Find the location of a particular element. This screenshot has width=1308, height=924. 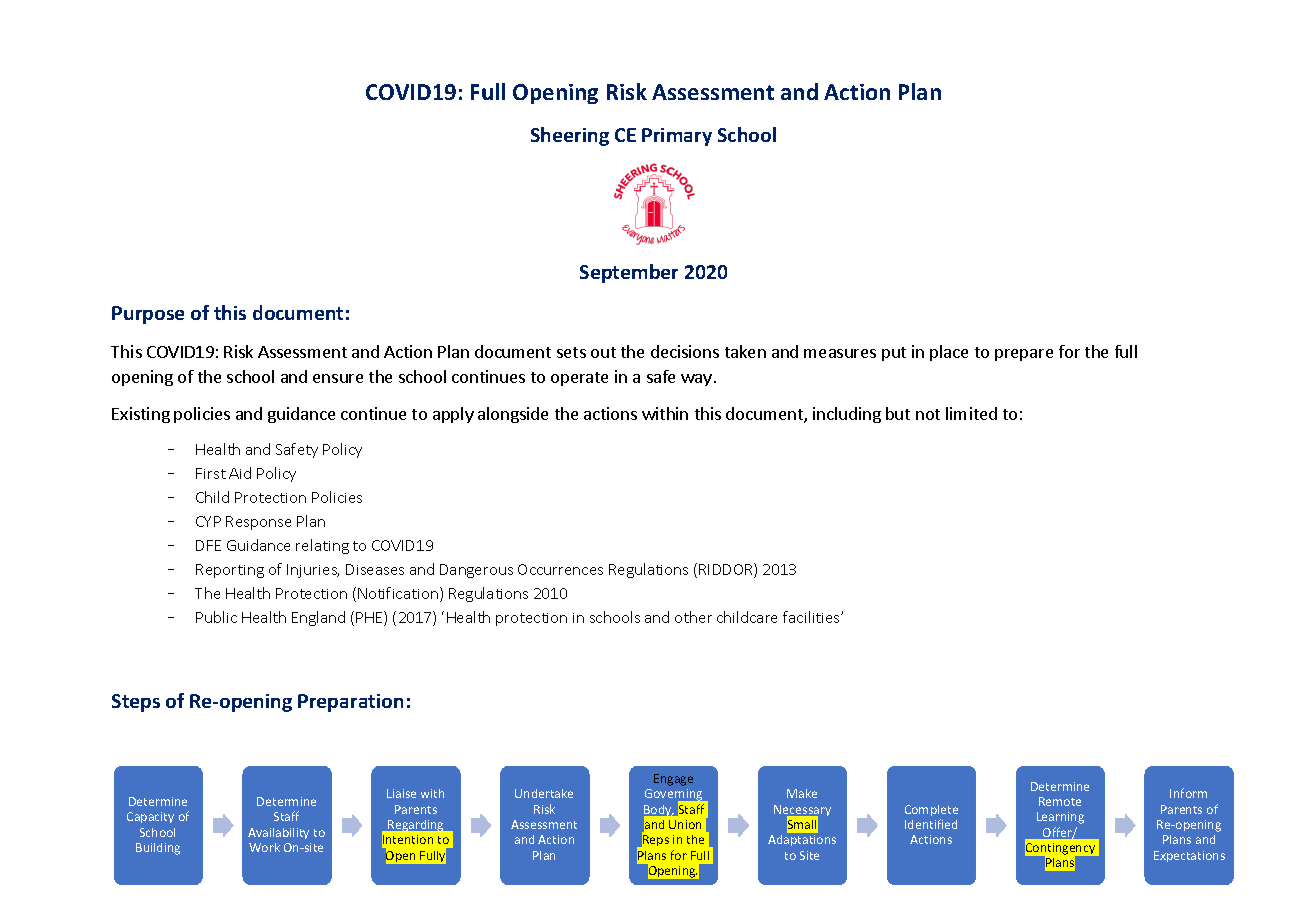

limited is located at coordinates (971, 413).
